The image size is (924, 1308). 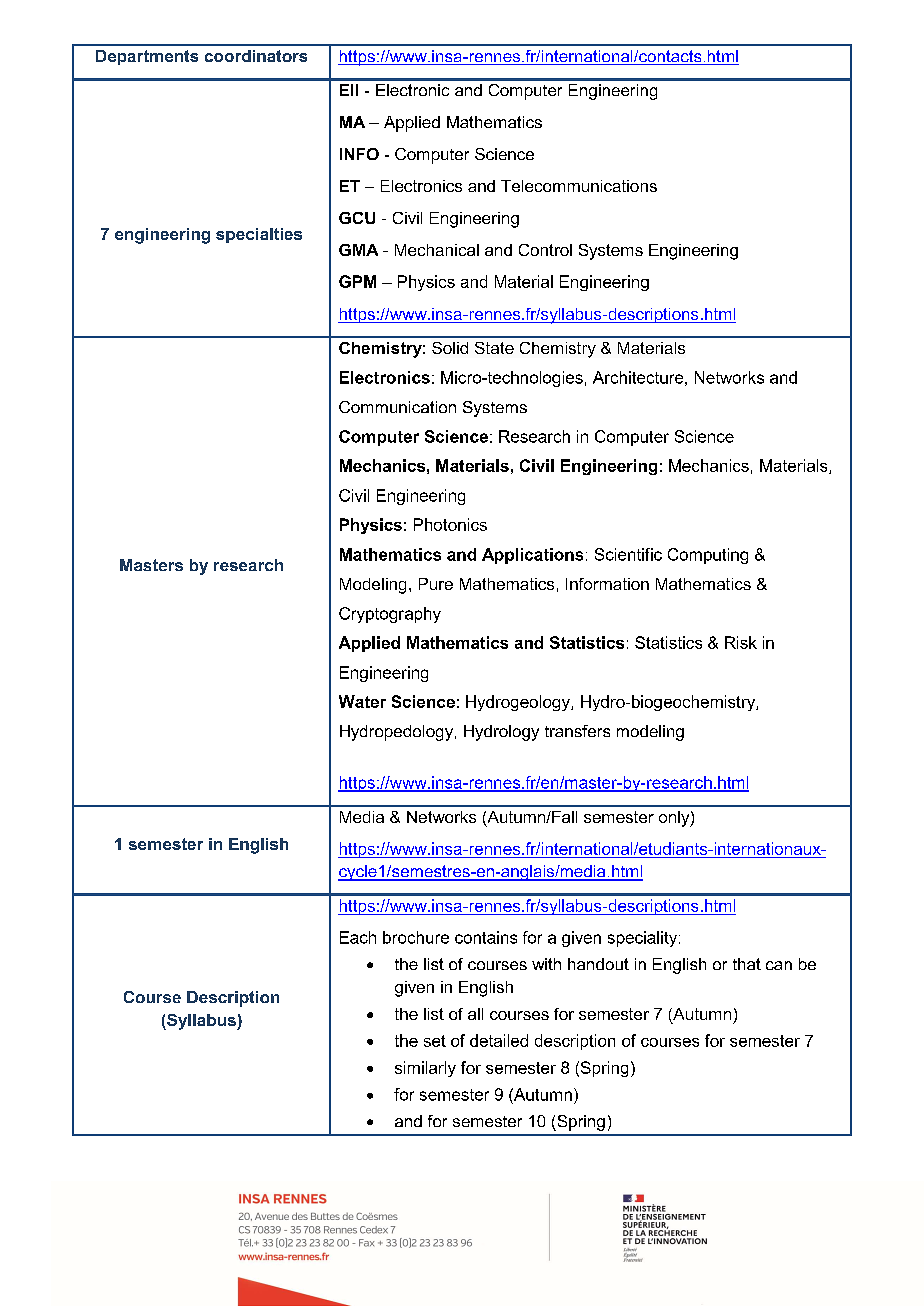 I want to click on Control, so click(x=545, y=250).
